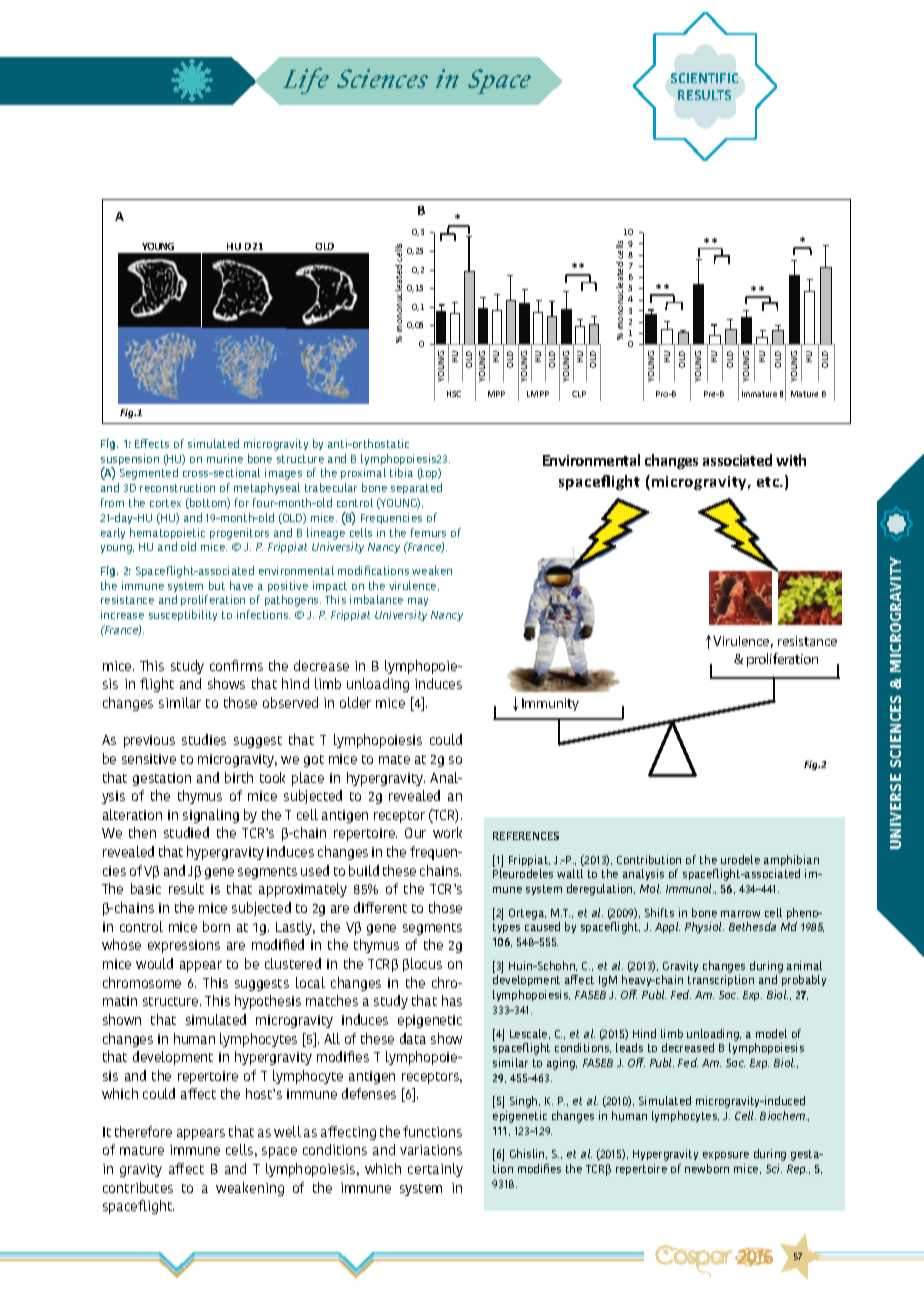 The image size is (924, 1308). Describe the element at coordinates (152, 443) in the document. I see `Effects` at that location.
